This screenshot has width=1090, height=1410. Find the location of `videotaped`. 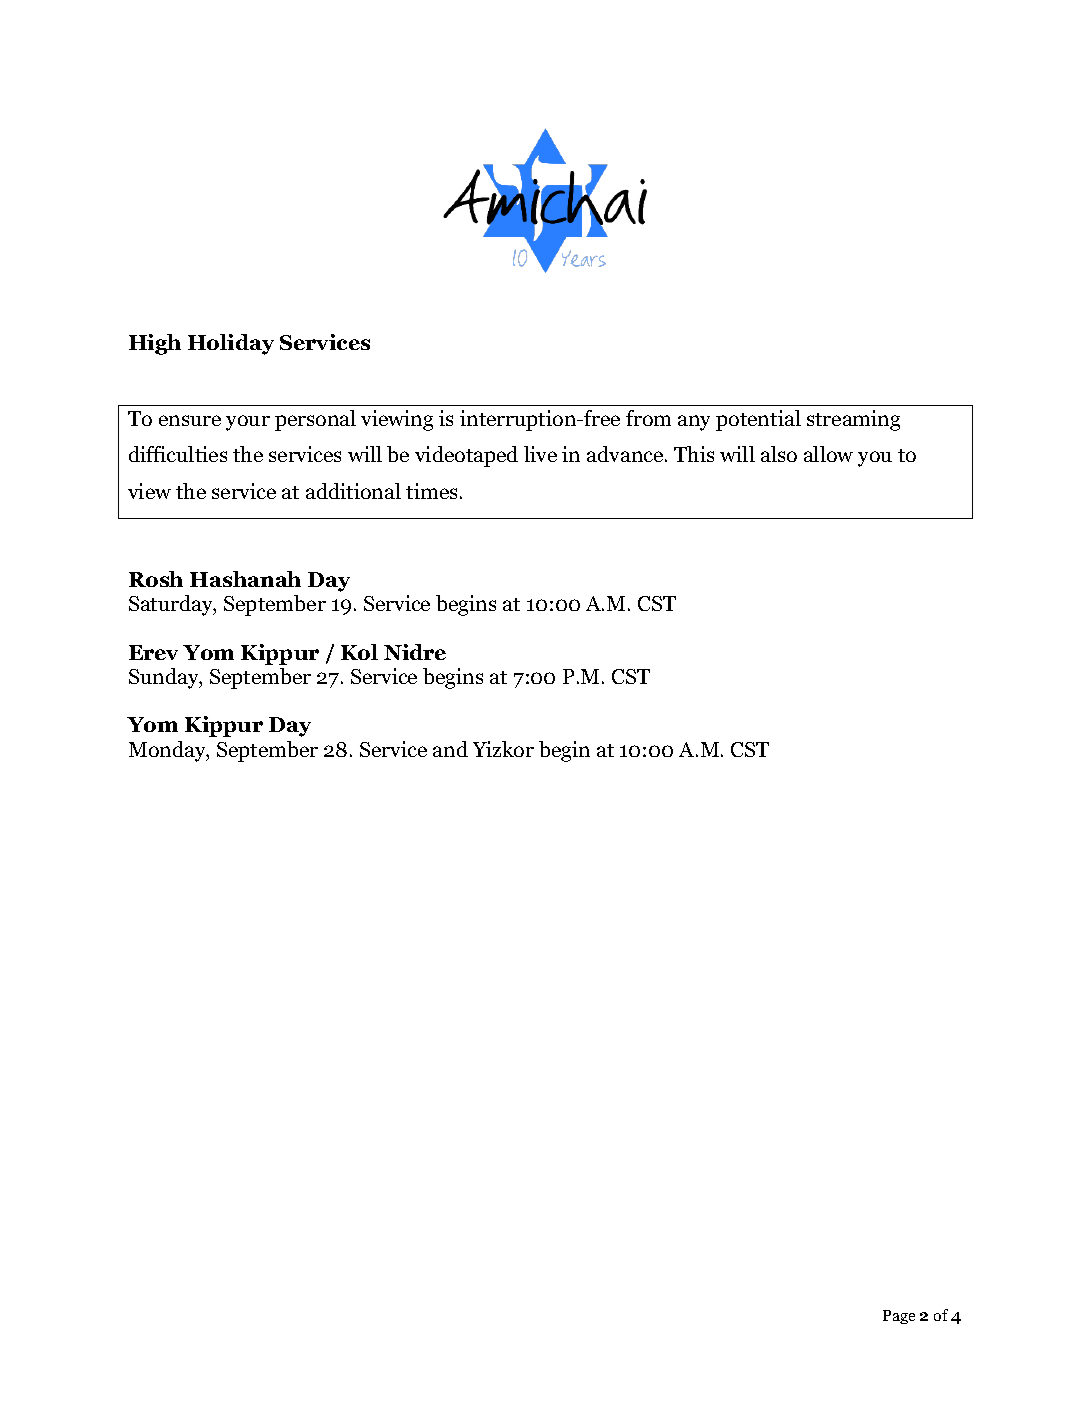

videotaped is located at coordinates (466, 456).
